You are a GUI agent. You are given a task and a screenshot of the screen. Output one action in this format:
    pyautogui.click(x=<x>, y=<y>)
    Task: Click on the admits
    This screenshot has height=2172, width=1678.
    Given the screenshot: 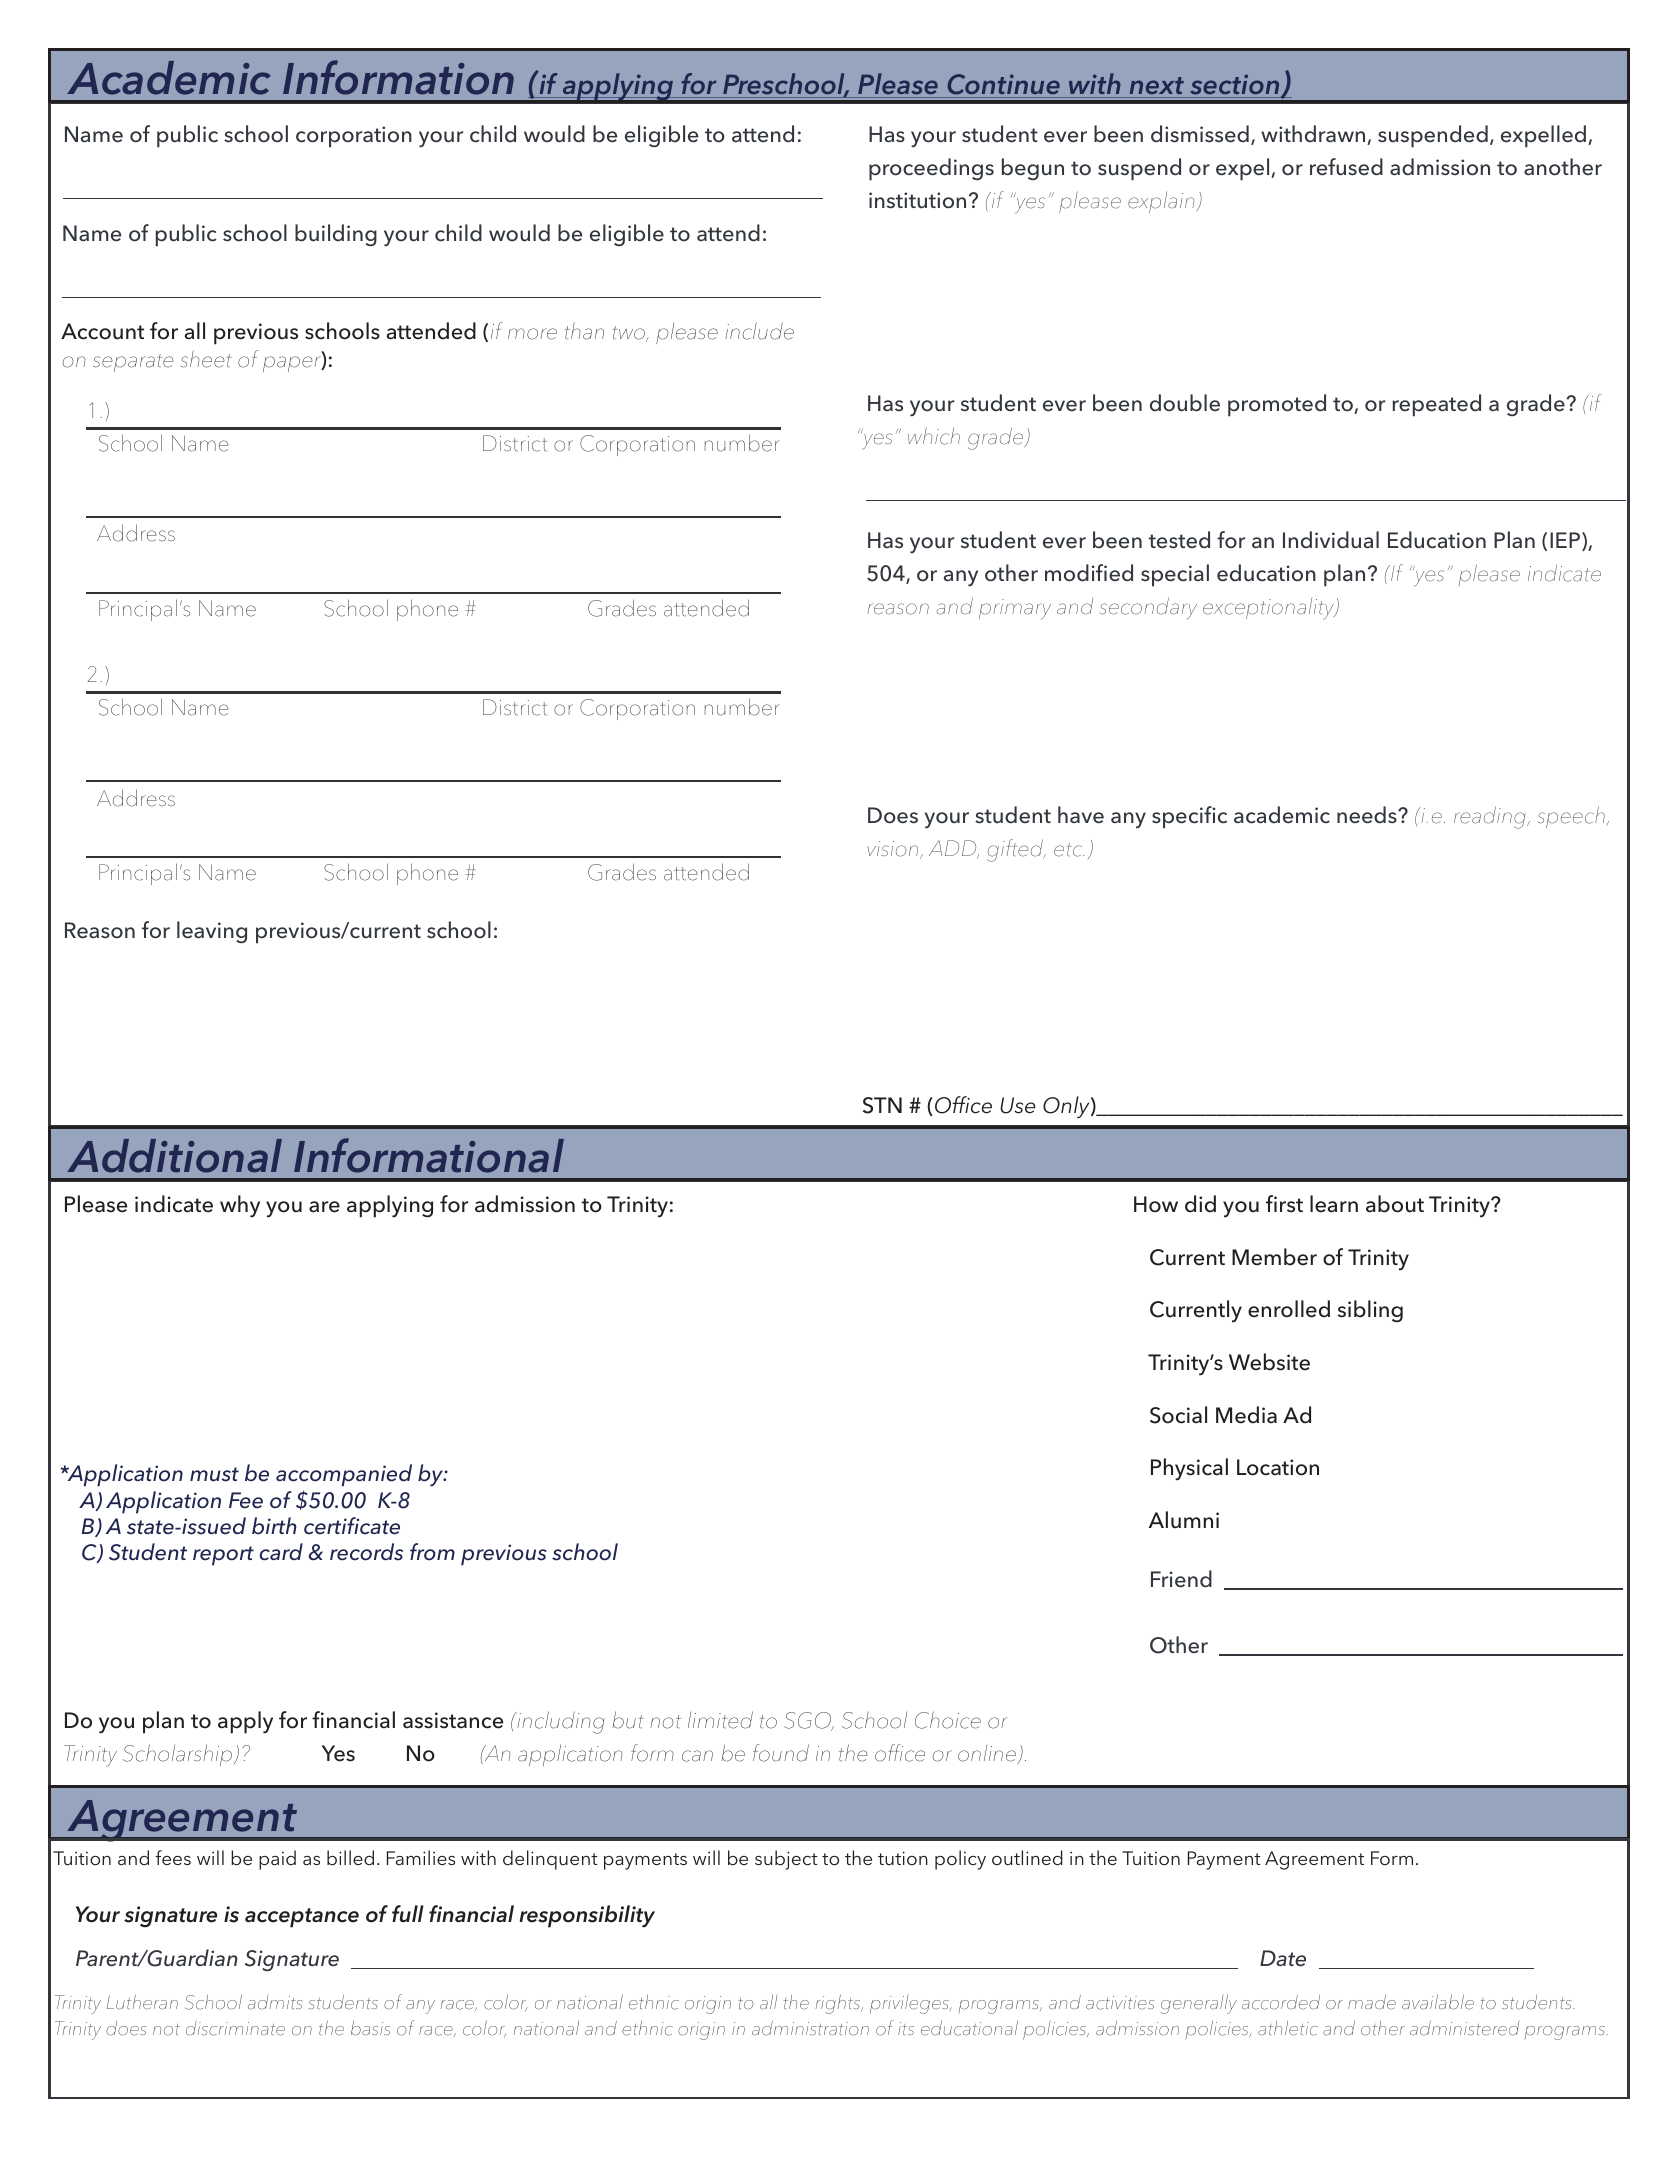 What is the action you would take?
    pyautogui.click(x=275, y=2002)
